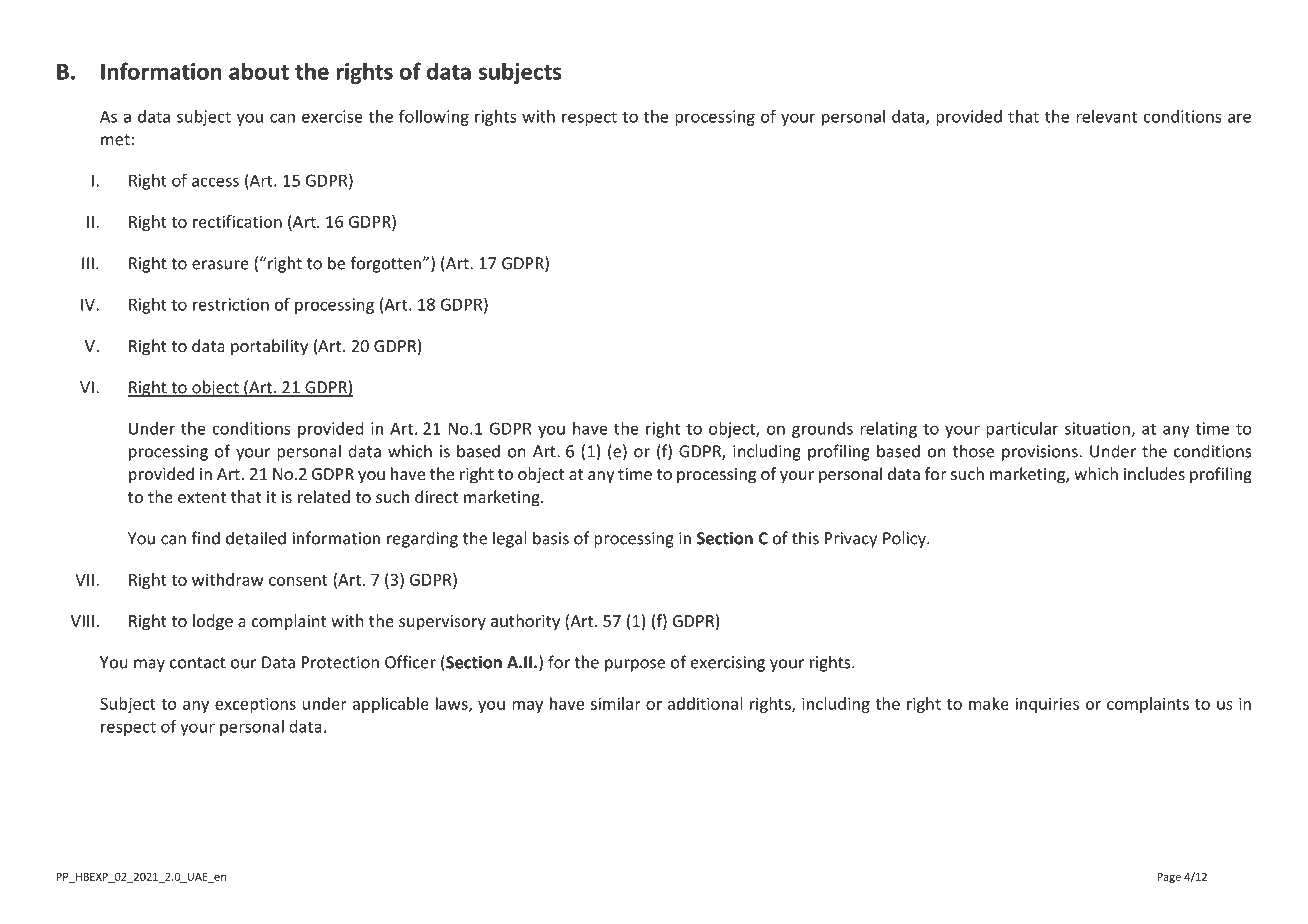 Image resolution: width=1308 pixels, height=924 pixels. I want to click on relevant, so click(1106, 116).
